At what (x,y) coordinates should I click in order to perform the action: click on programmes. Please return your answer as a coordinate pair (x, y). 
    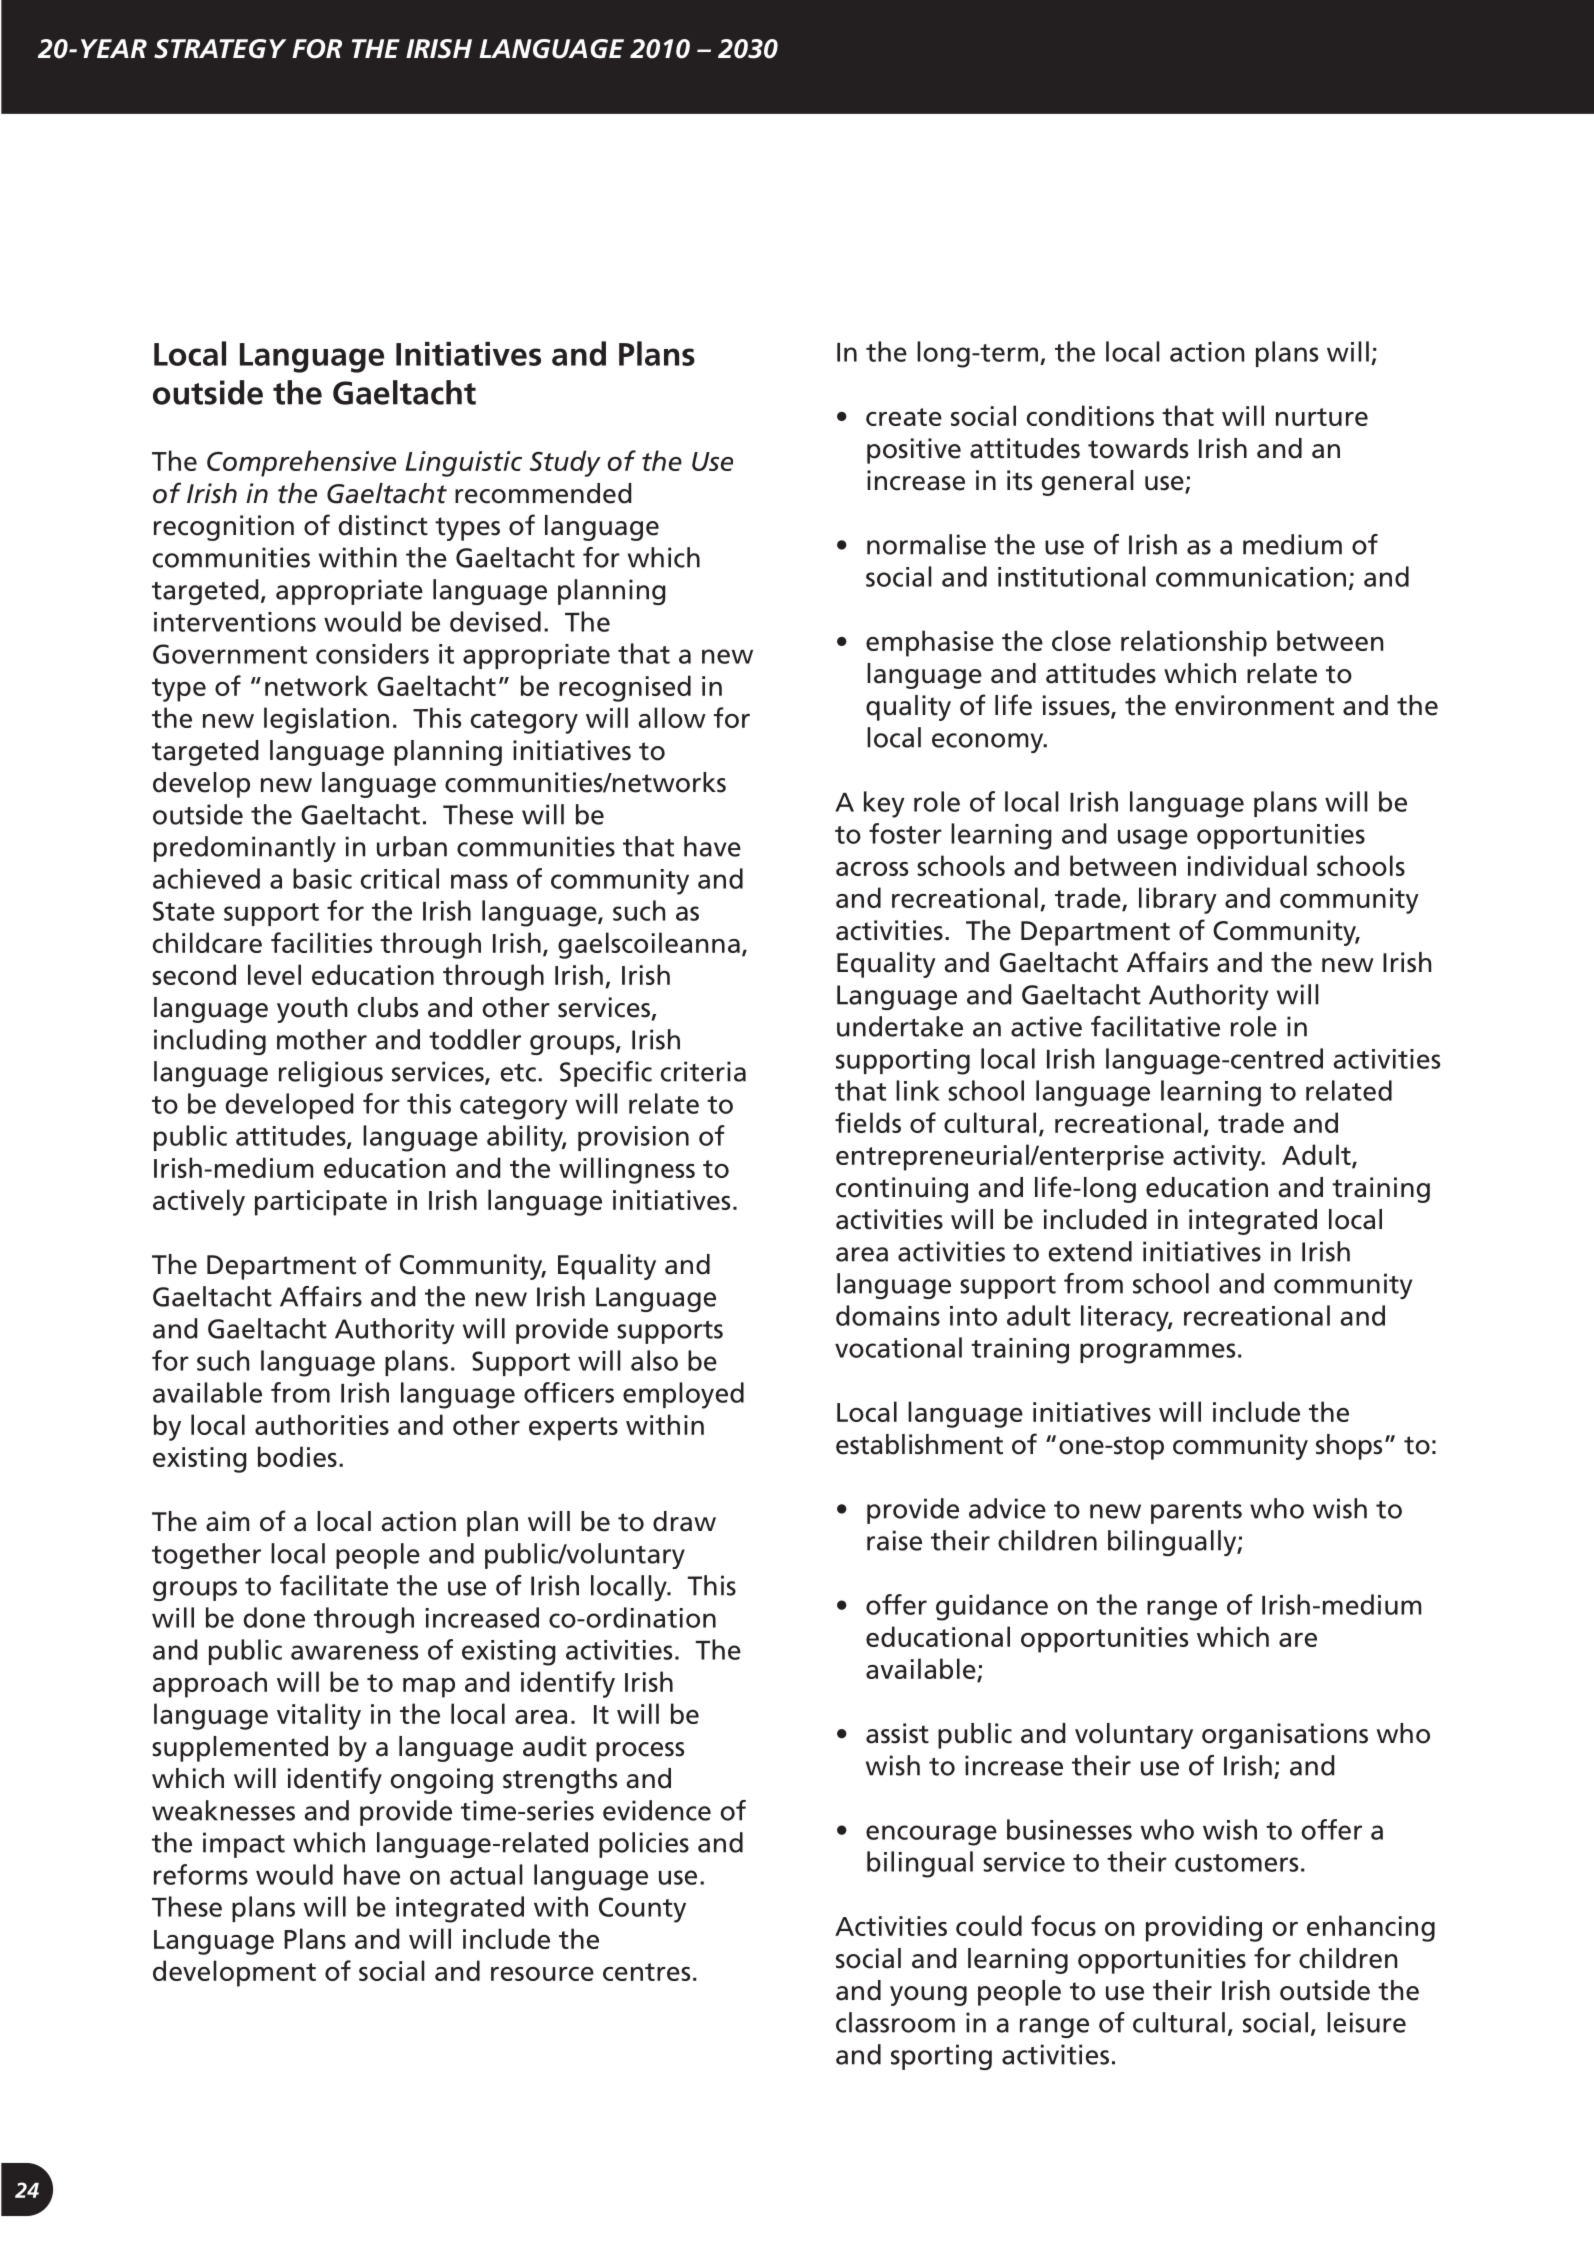
    Looking at the image, I should click on (1157, 1353).
